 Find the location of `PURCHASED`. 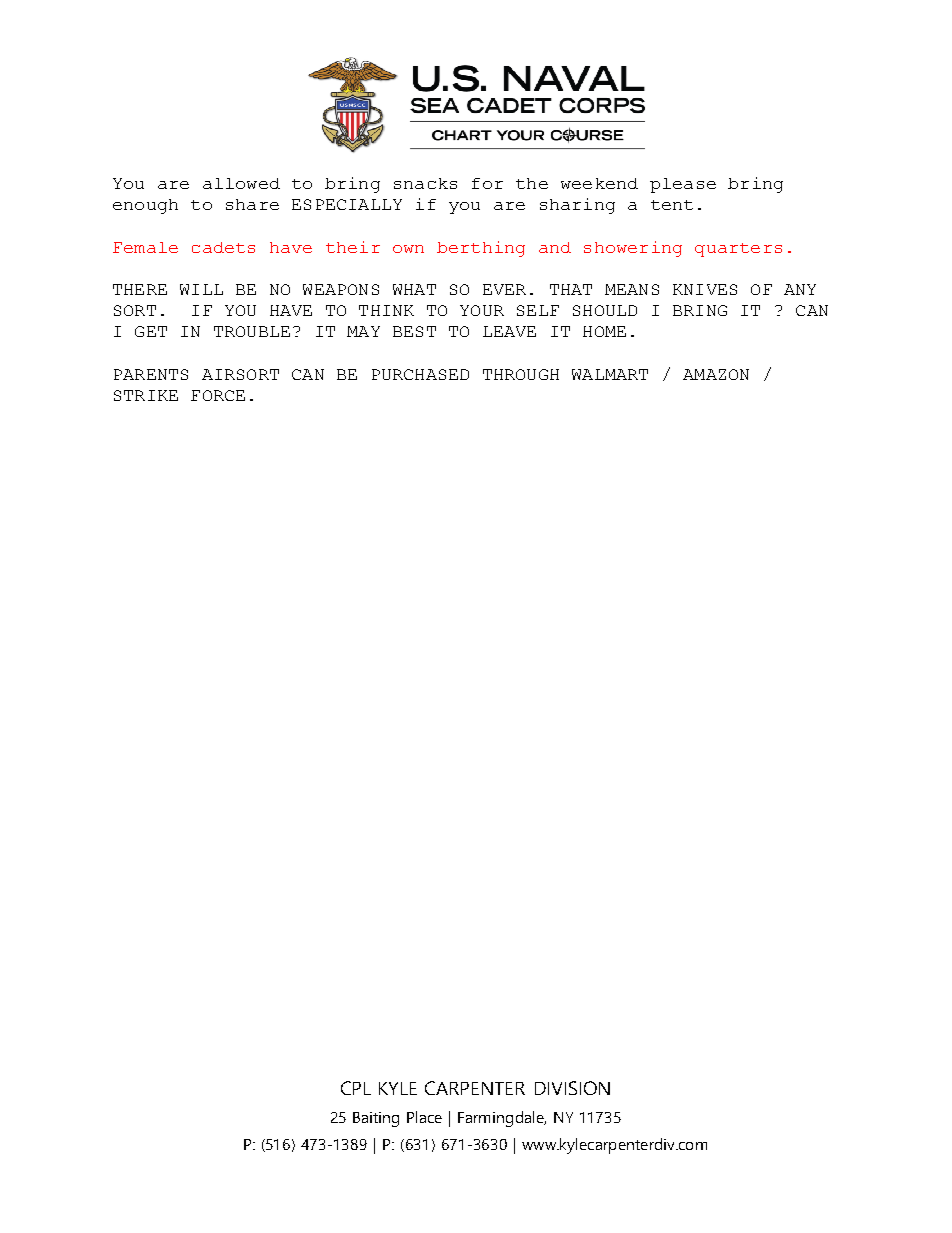

PURCHASED is located at coordinates (420, 374).
